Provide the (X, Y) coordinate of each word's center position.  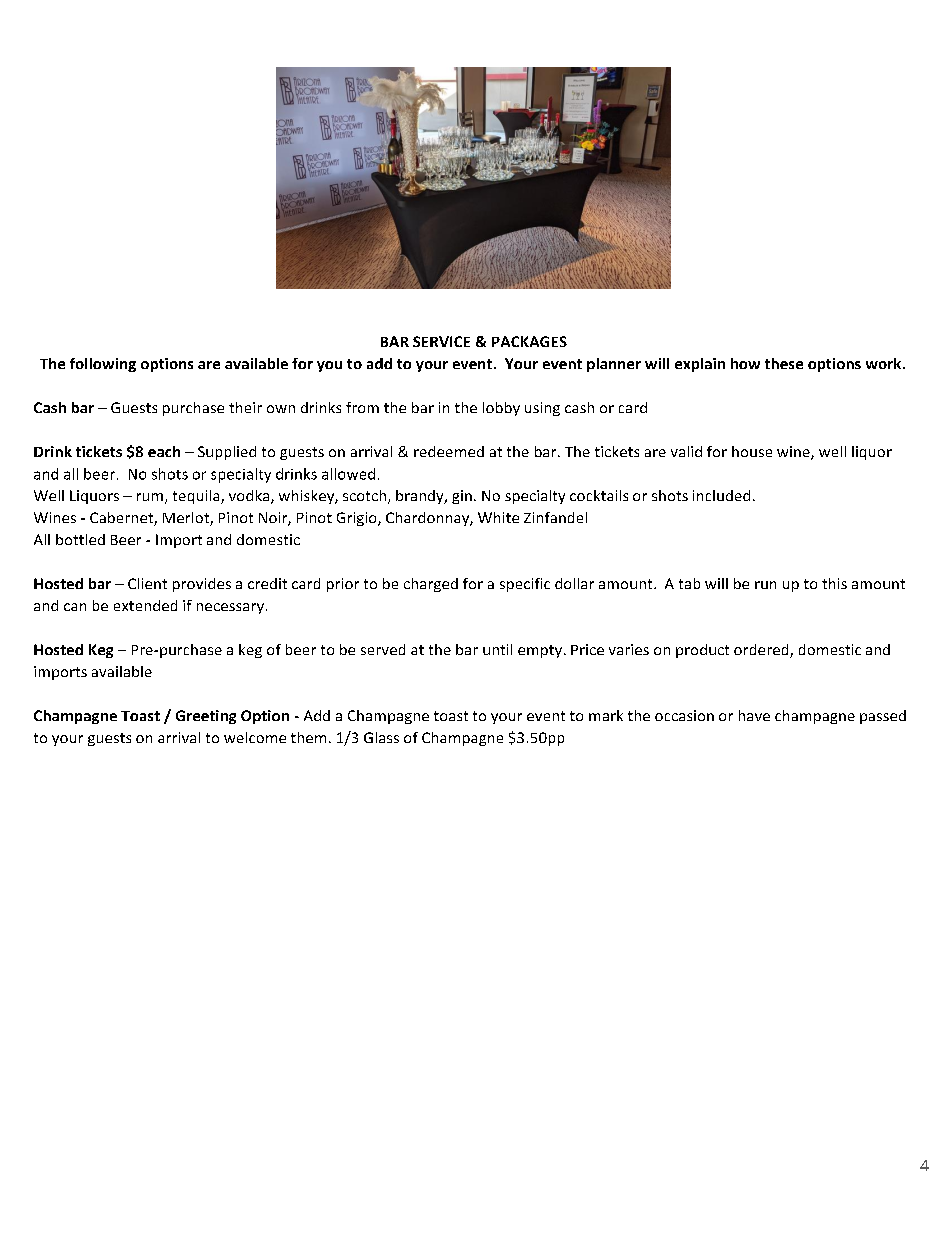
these (784, 363)
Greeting (206, 717)
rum (150, 497)
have (754, 715)
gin (462, 497)
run (765, 585)
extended (145, 605)
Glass (381, 737)
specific (525, 585)
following (103, 365)
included (721, 495)
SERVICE (441, 341)
